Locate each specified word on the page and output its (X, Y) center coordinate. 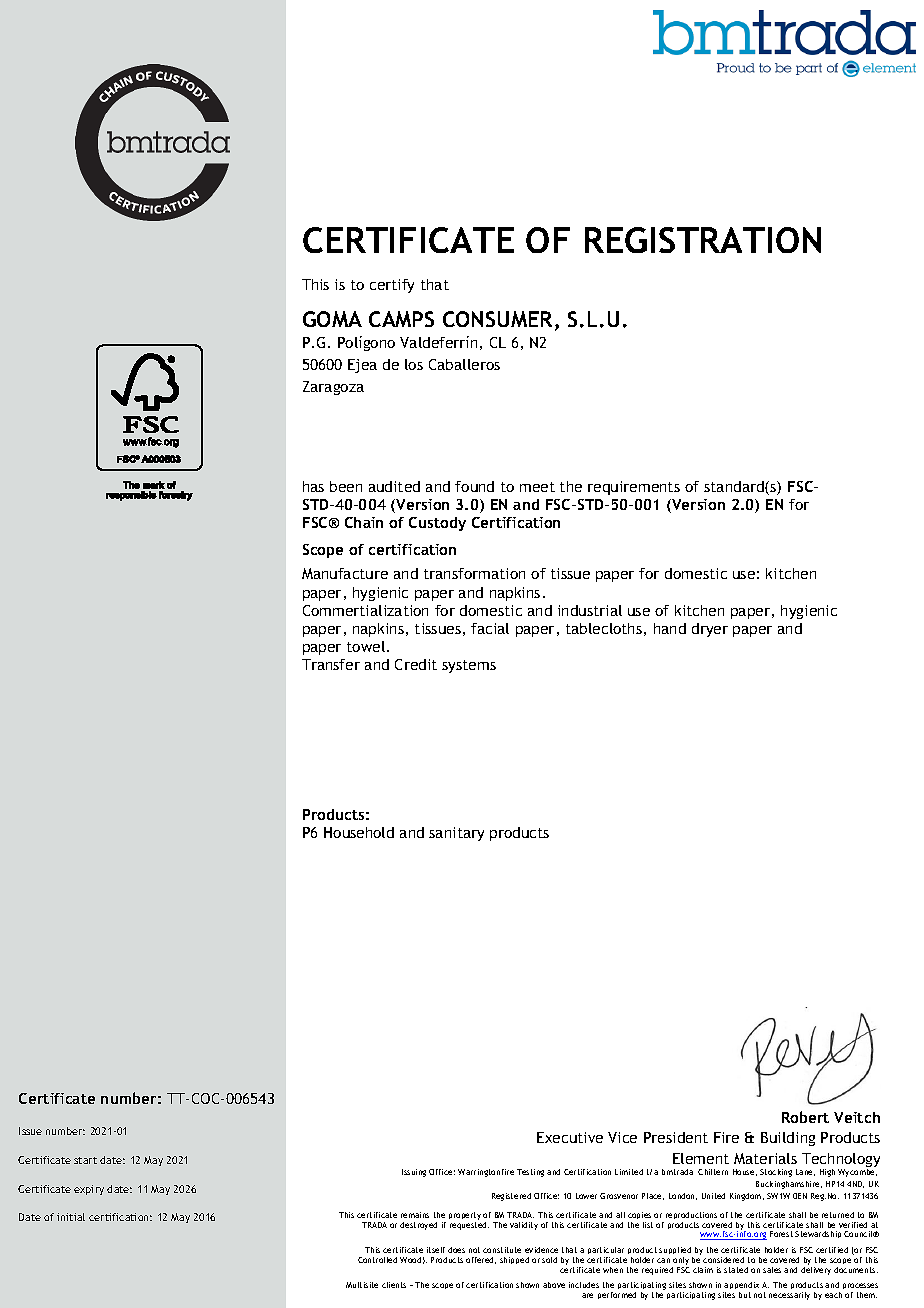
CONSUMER (499, 320)
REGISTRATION (703, 240)
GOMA (332, 319)
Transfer (331, 664)
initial (71, 1217)
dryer (710, 630)
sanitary (456, 834)
